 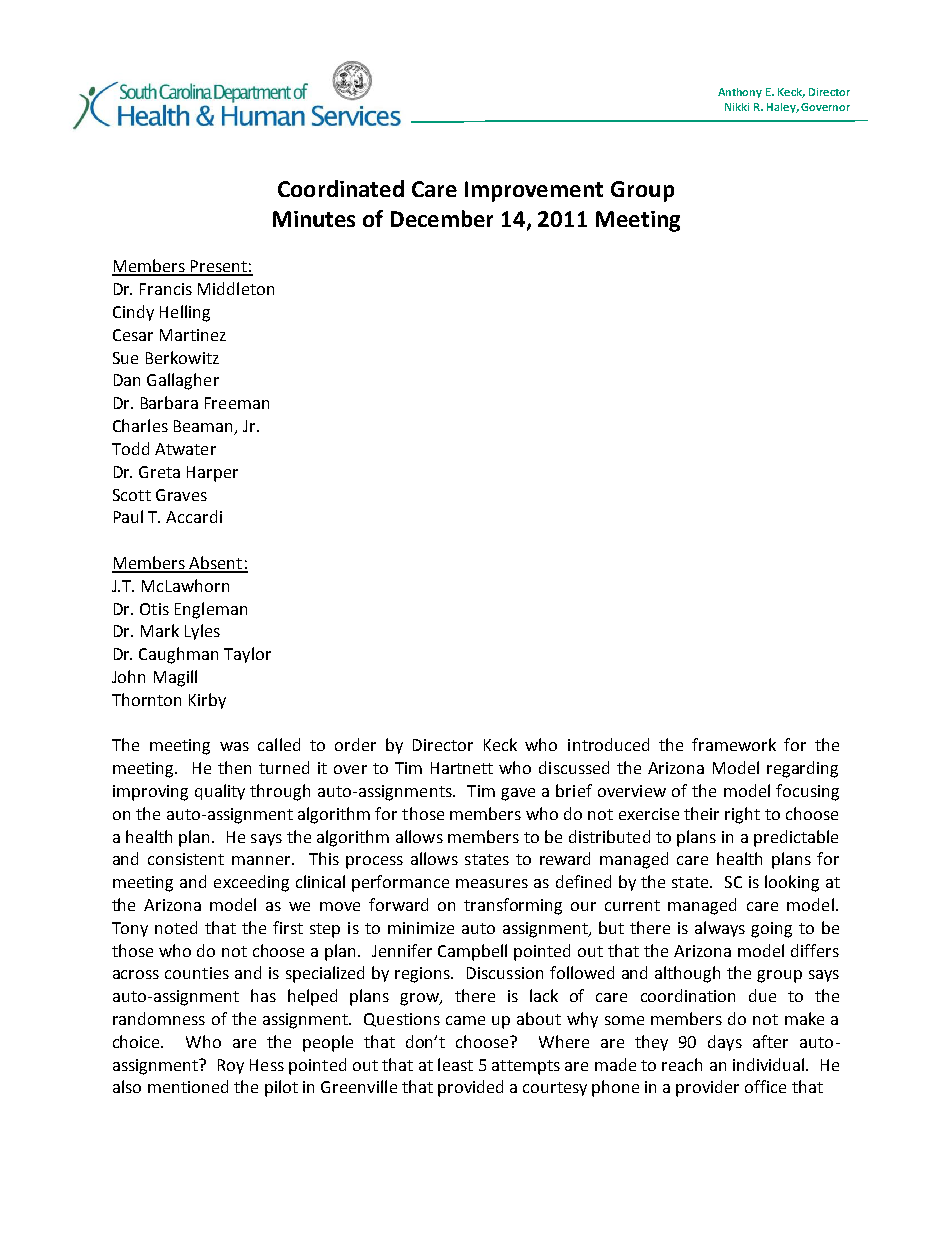 What do you see at coordinates (737, 107) in the screenshot?
I see `Nikki` at bounding box center [737, 107].
